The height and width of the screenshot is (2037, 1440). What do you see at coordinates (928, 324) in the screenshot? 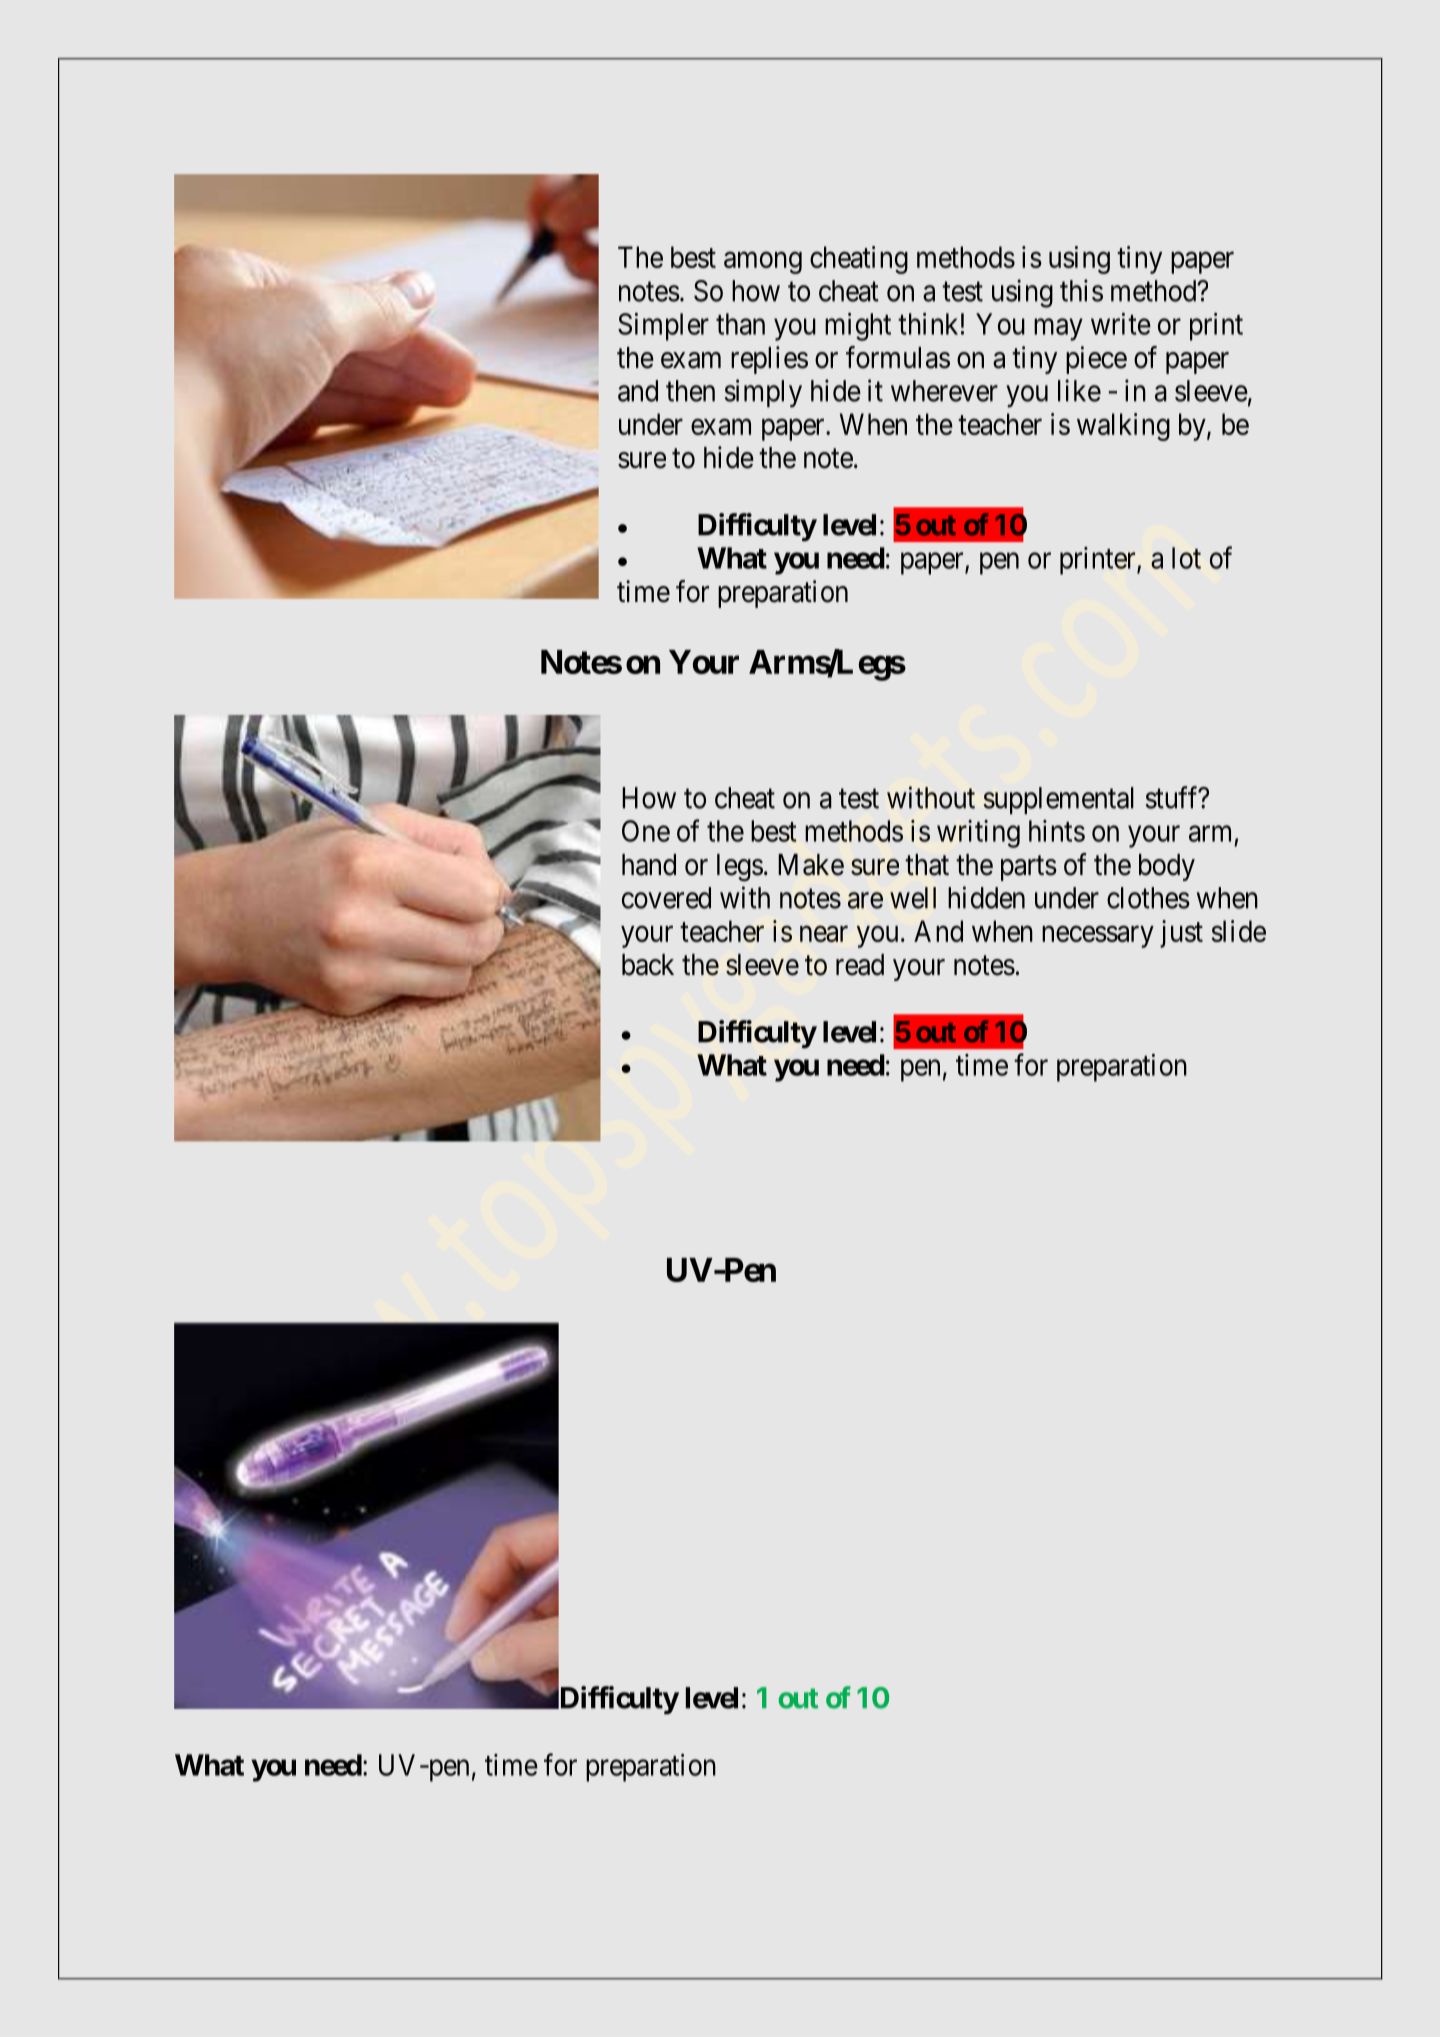
I see `think` at bounding box center [928, 324].
